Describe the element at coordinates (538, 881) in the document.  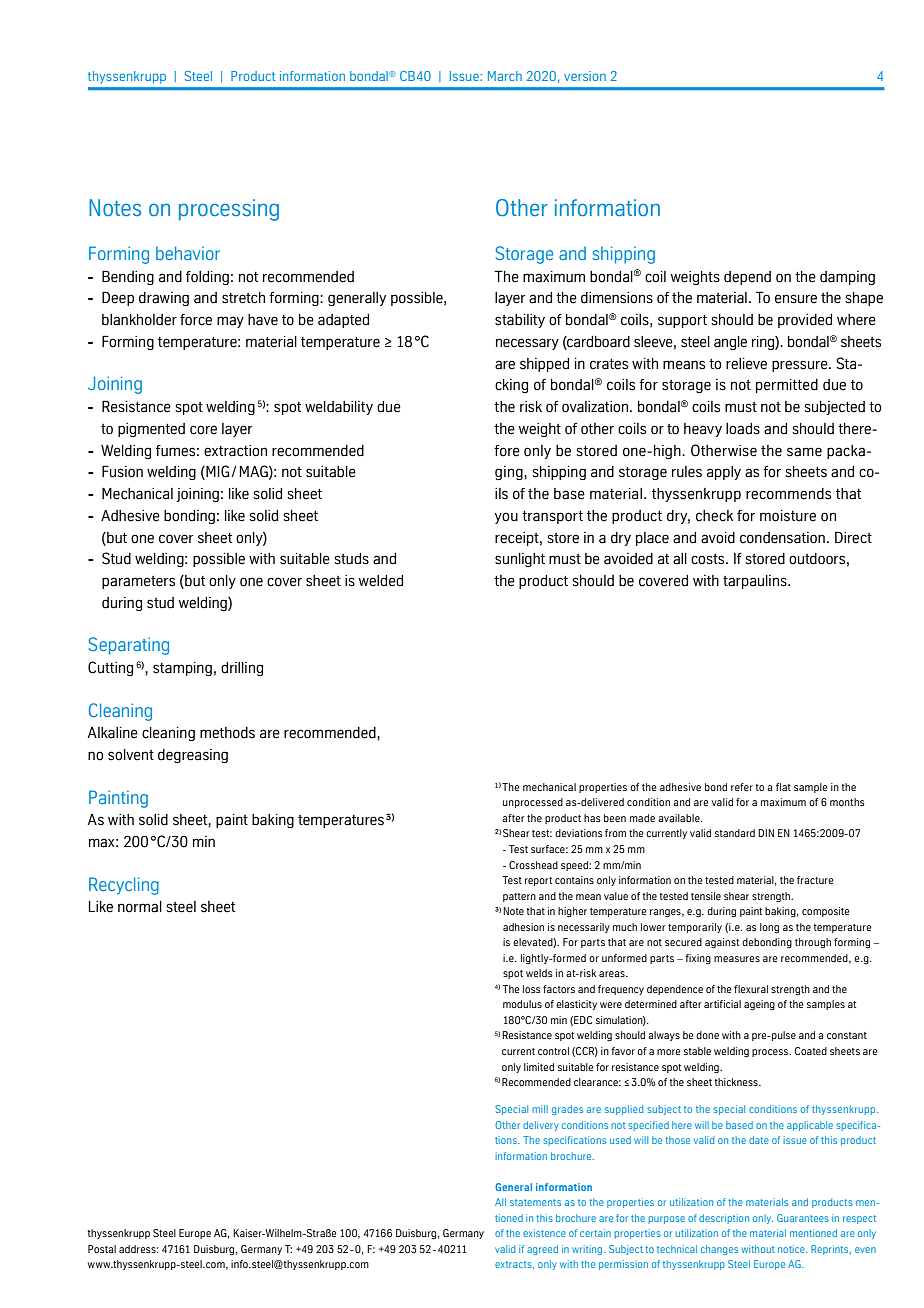
I see `report` at that location.
